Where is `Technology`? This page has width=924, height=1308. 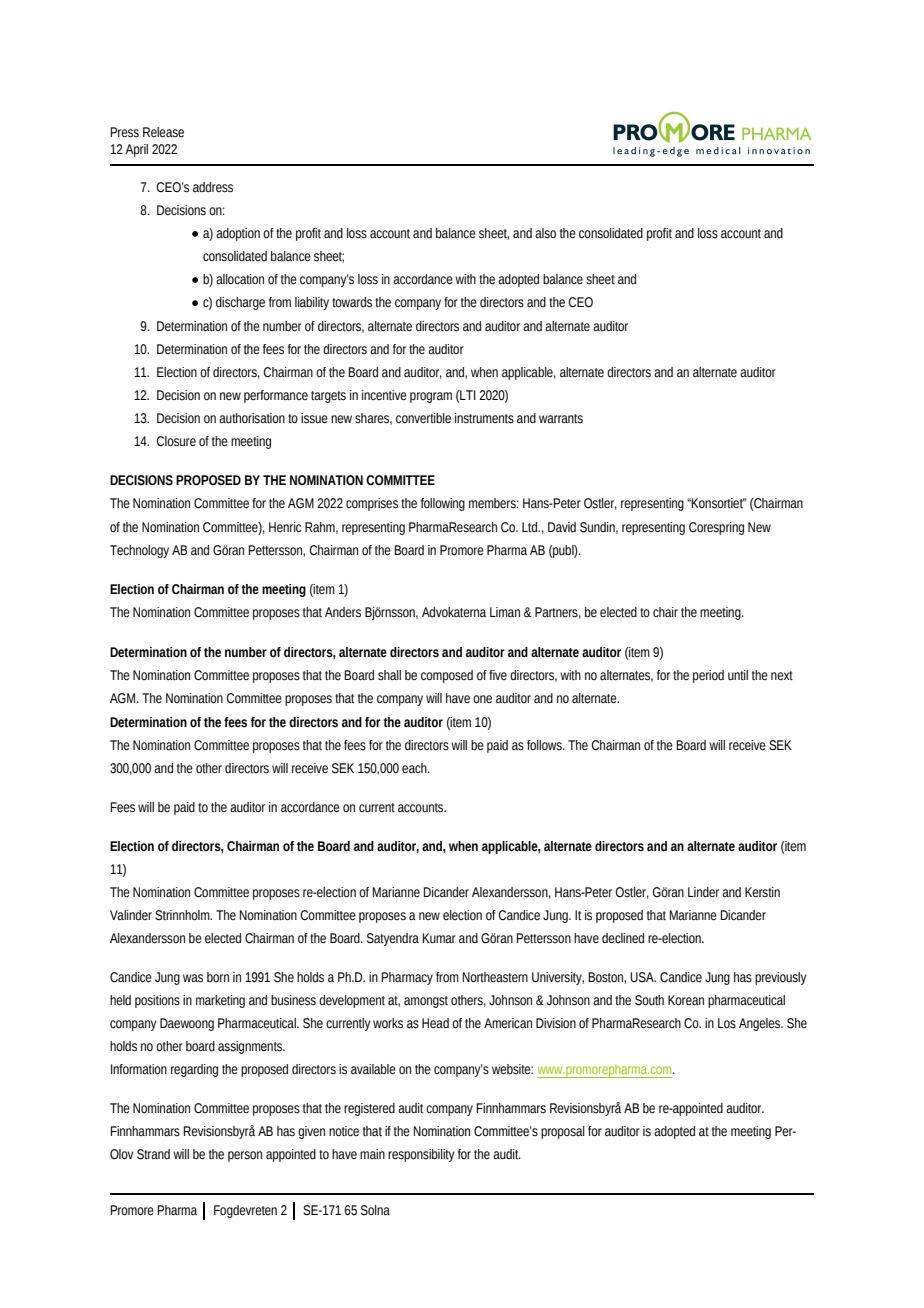
Technology is located at coordinates (139, 551).
